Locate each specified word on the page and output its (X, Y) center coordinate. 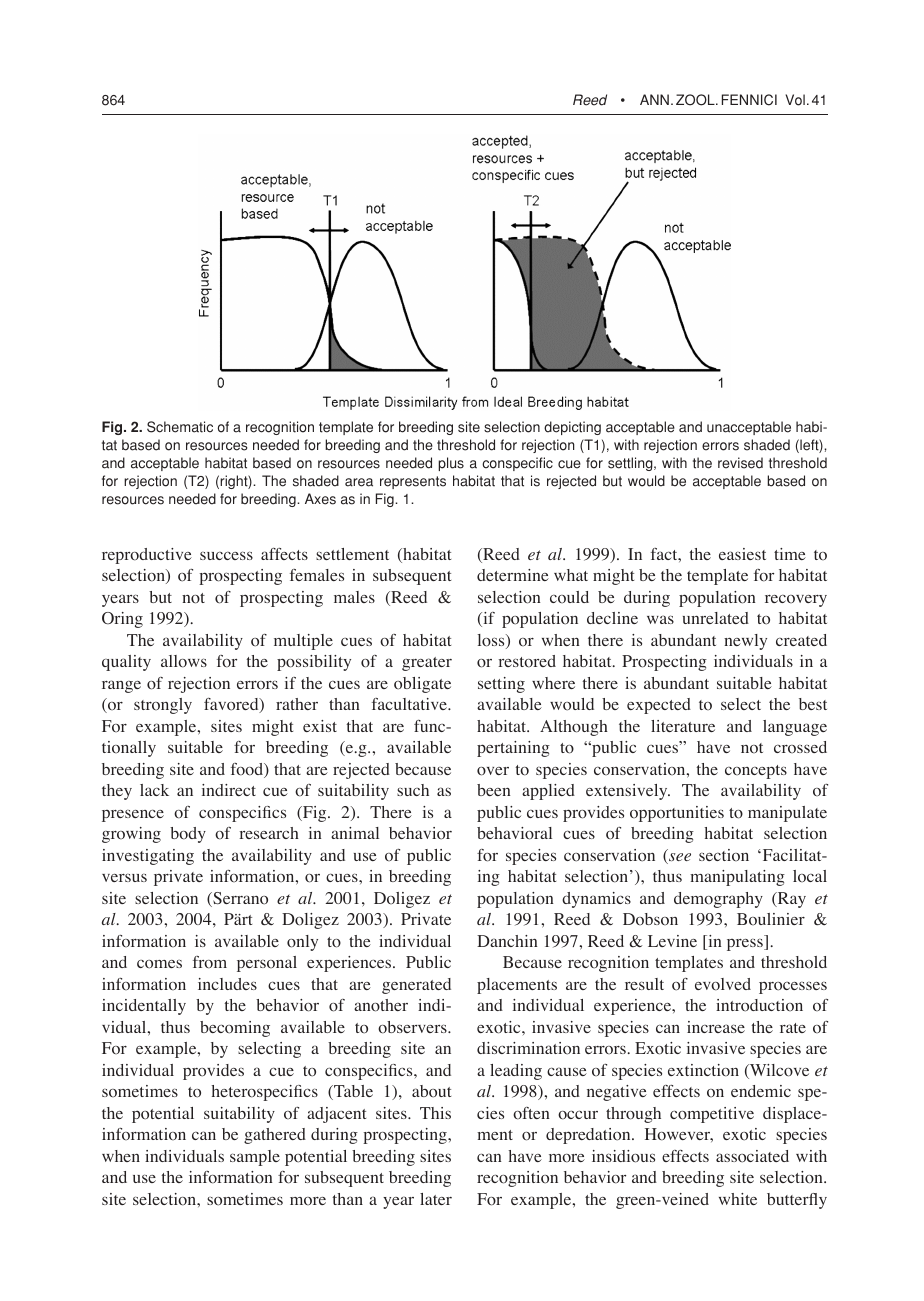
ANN (654, 99)
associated (752, 1156)
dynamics (596, 900)
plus (451, 464)
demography (718, 900)
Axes (320, 499)
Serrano (239, 899)
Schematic (180, 427)
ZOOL (696, 100)
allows (184, 661)
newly (745, 642)
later (436, 1199)
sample (255, 1158)
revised (740, 463)
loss (492, 641)
